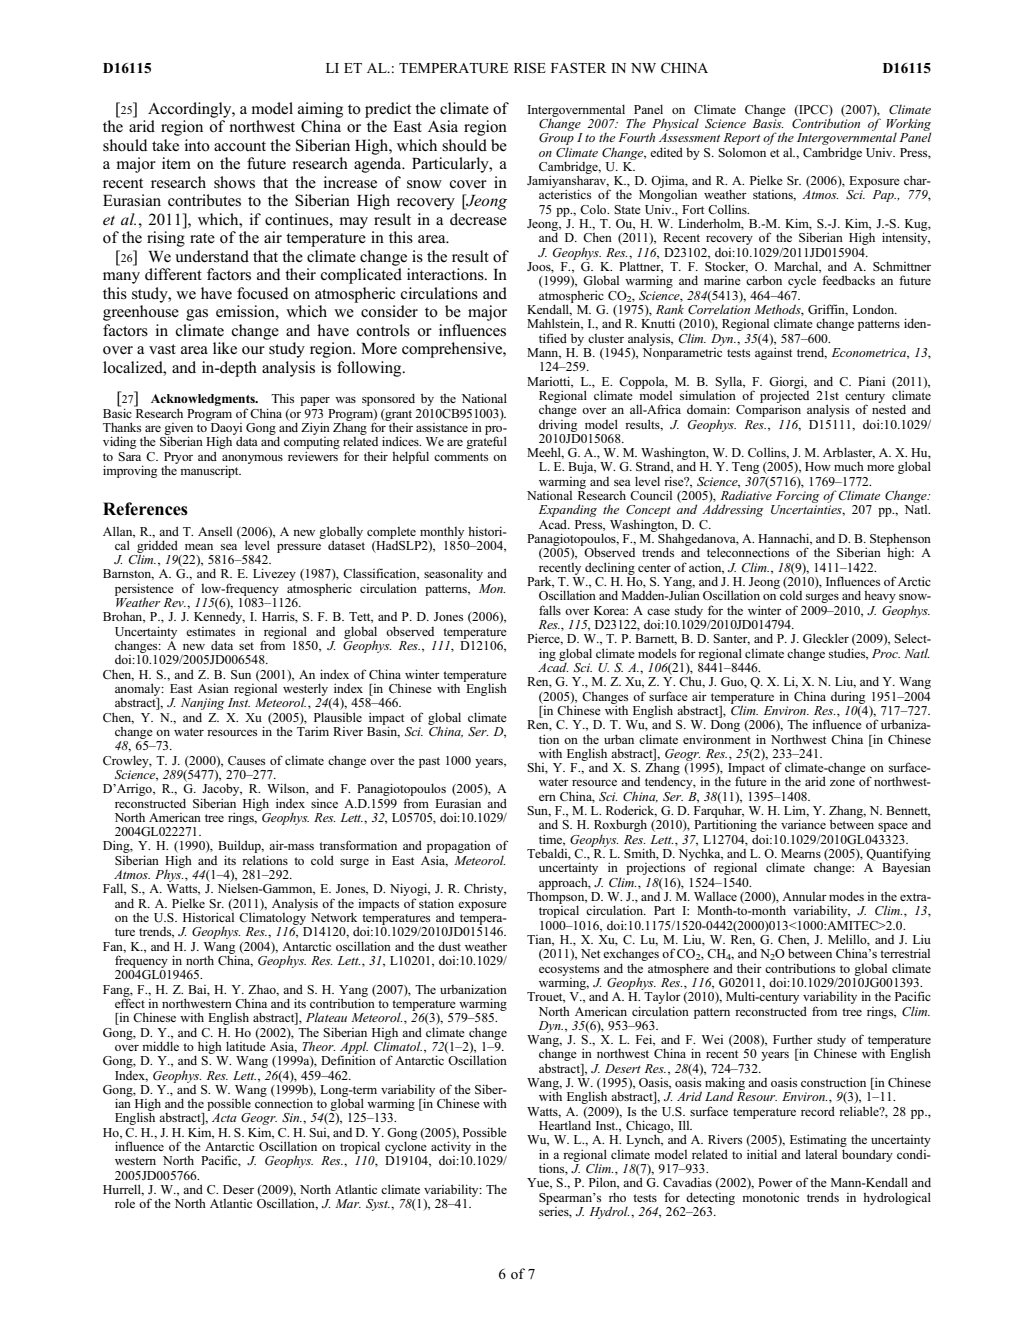  What do you see at coordinates (813, 110) in the document?
I see `IPCC` at bounding box center [813, 110].
